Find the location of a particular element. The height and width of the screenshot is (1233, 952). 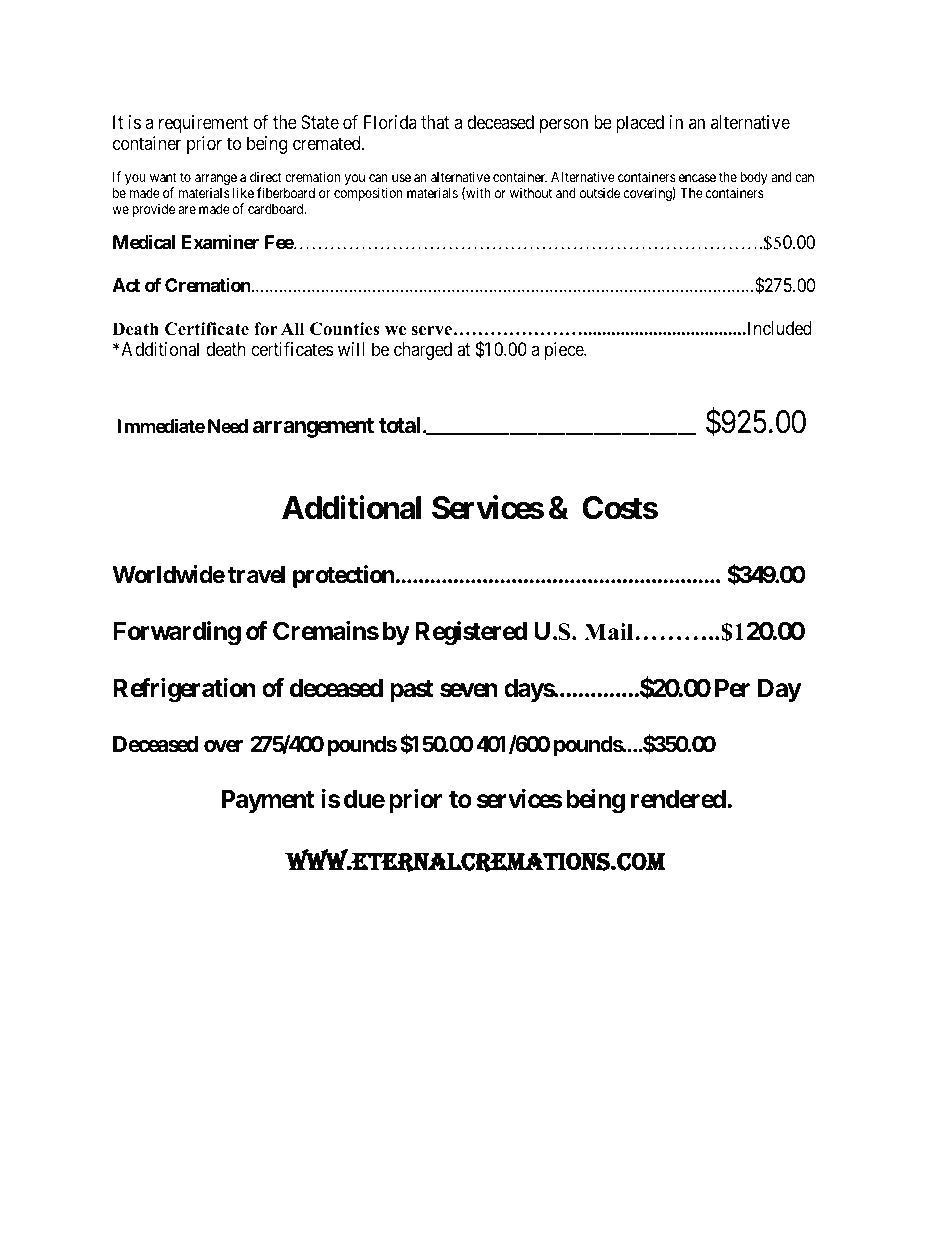

charged is located at coordinates (423, 351).
